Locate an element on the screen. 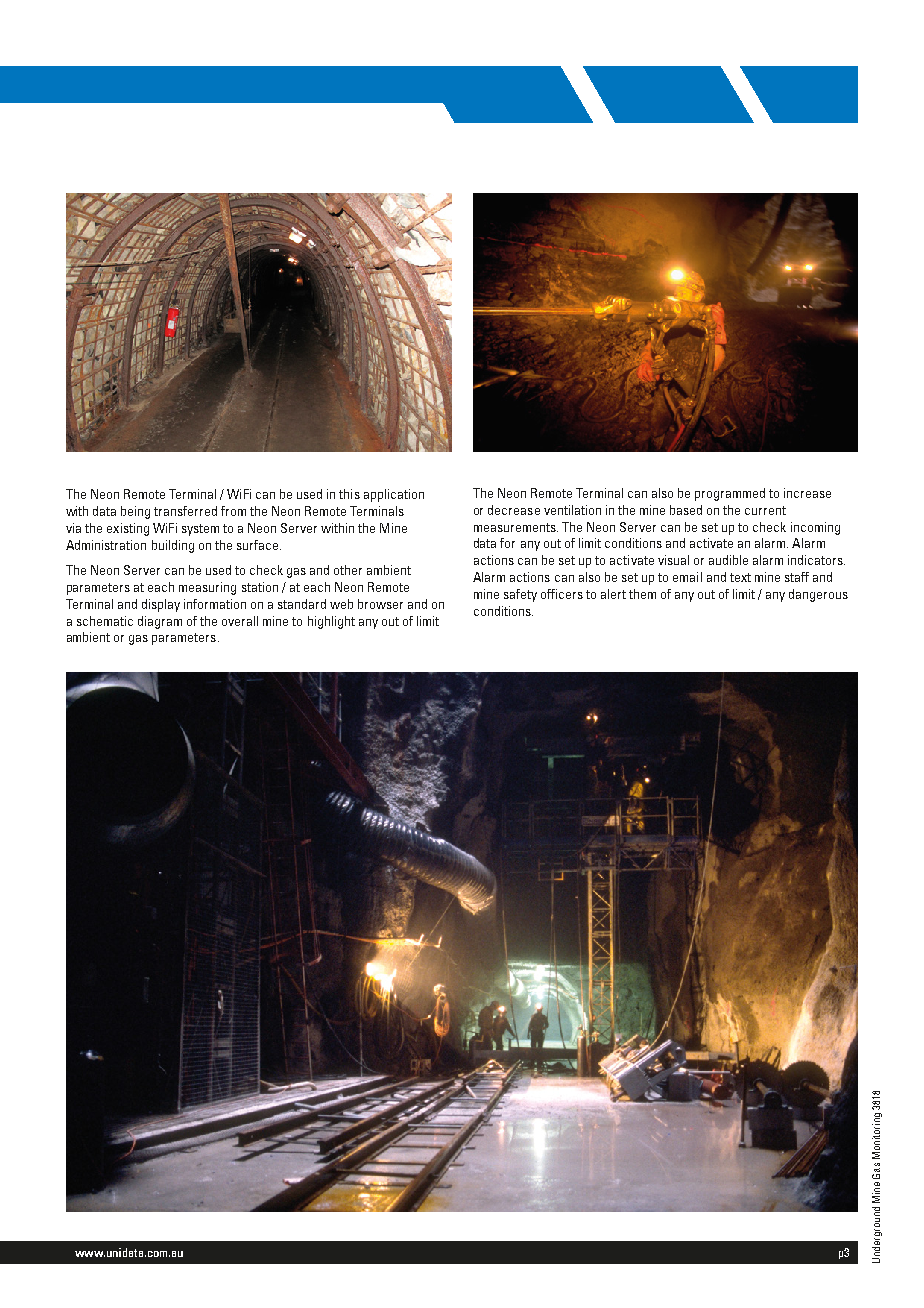 The height and width of the screenshot is (1308, 924). transferred is located at coordinates (185, 511).
